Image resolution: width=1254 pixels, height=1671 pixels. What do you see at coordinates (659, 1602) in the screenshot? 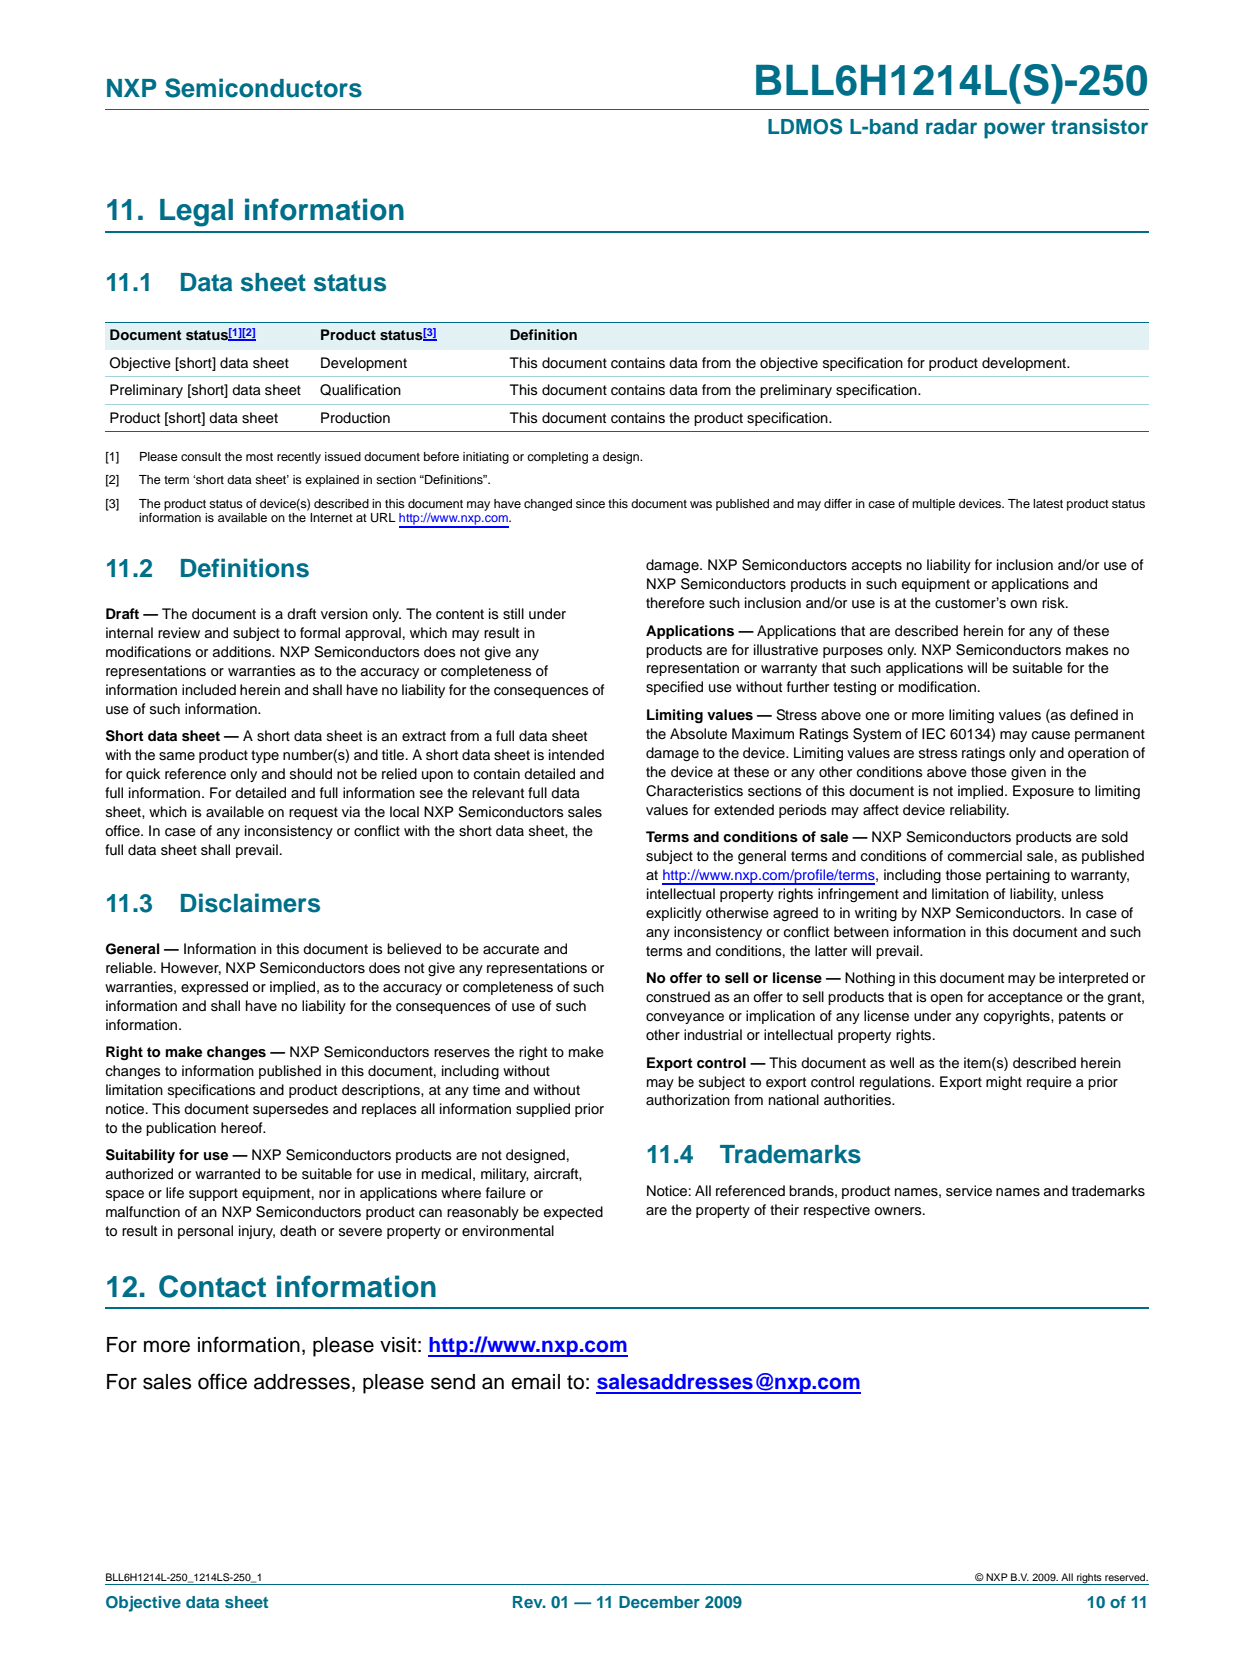
I see `December` at bounding box center [659, 1602].
